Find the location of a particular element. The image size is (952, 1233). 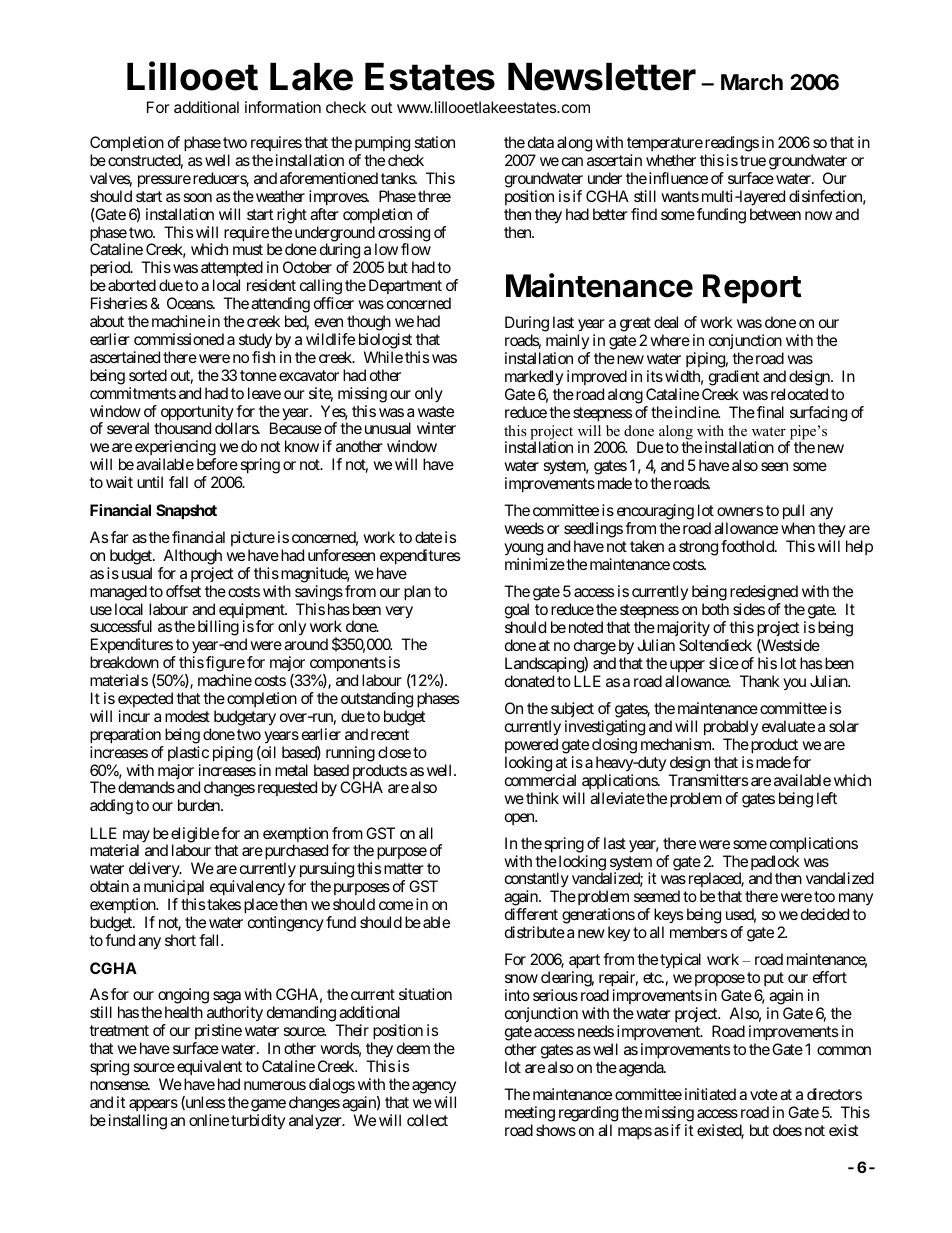

station is located at coordinates (434, 142).
